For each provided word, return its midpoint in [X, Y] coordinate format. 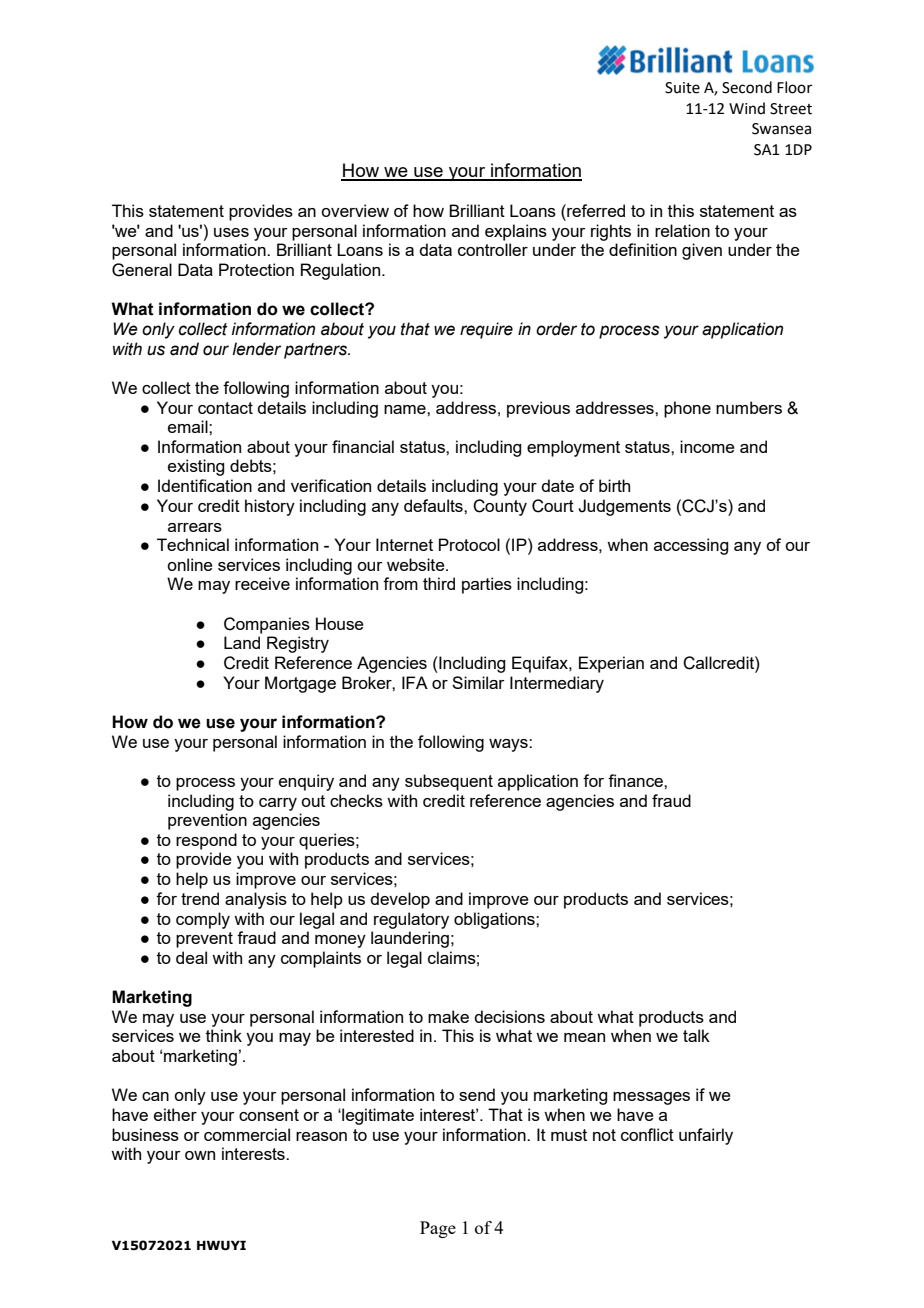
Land [242, 642]
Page [438, 1229]
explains [516, 232]
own [200, 1155]
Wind [747, 108]
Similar [478, 682]
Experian [611, 664]
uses [231, 232]
